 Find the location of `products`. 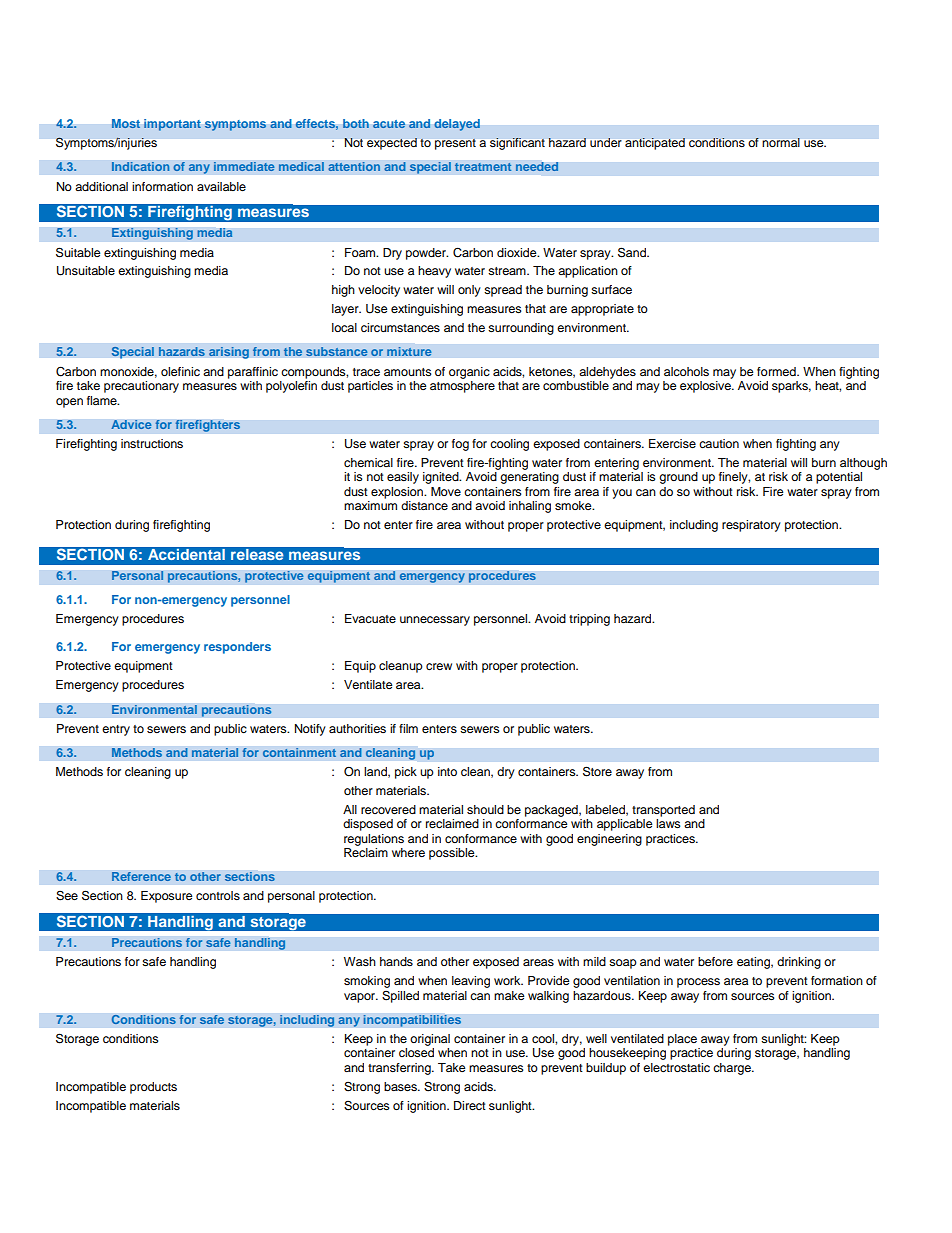

products is located at coordinates (153, 1088).
